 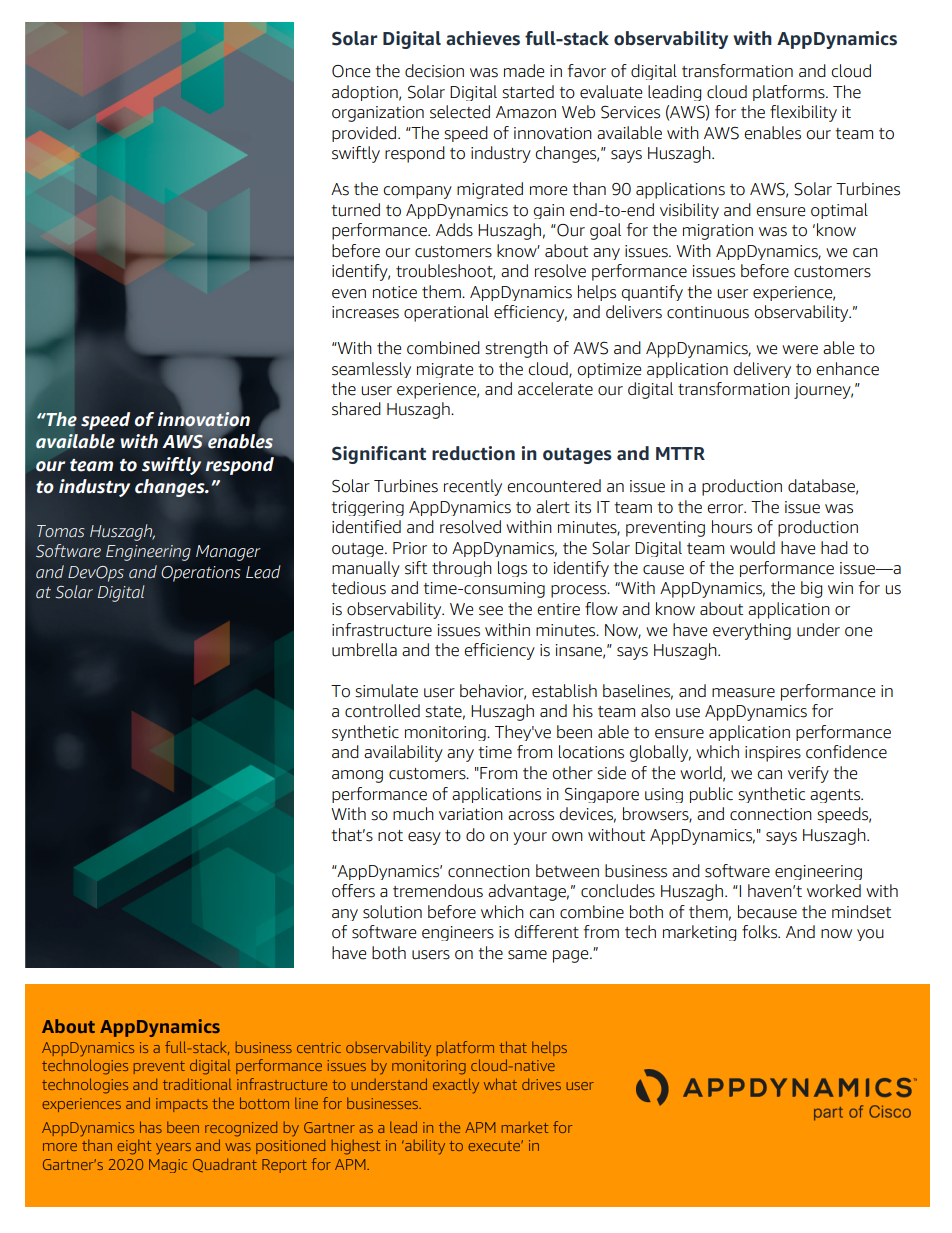 What do you see at coordinates (60, 531) in the screenshot?
I see `Tomas` at bounding box center [60, 531].
